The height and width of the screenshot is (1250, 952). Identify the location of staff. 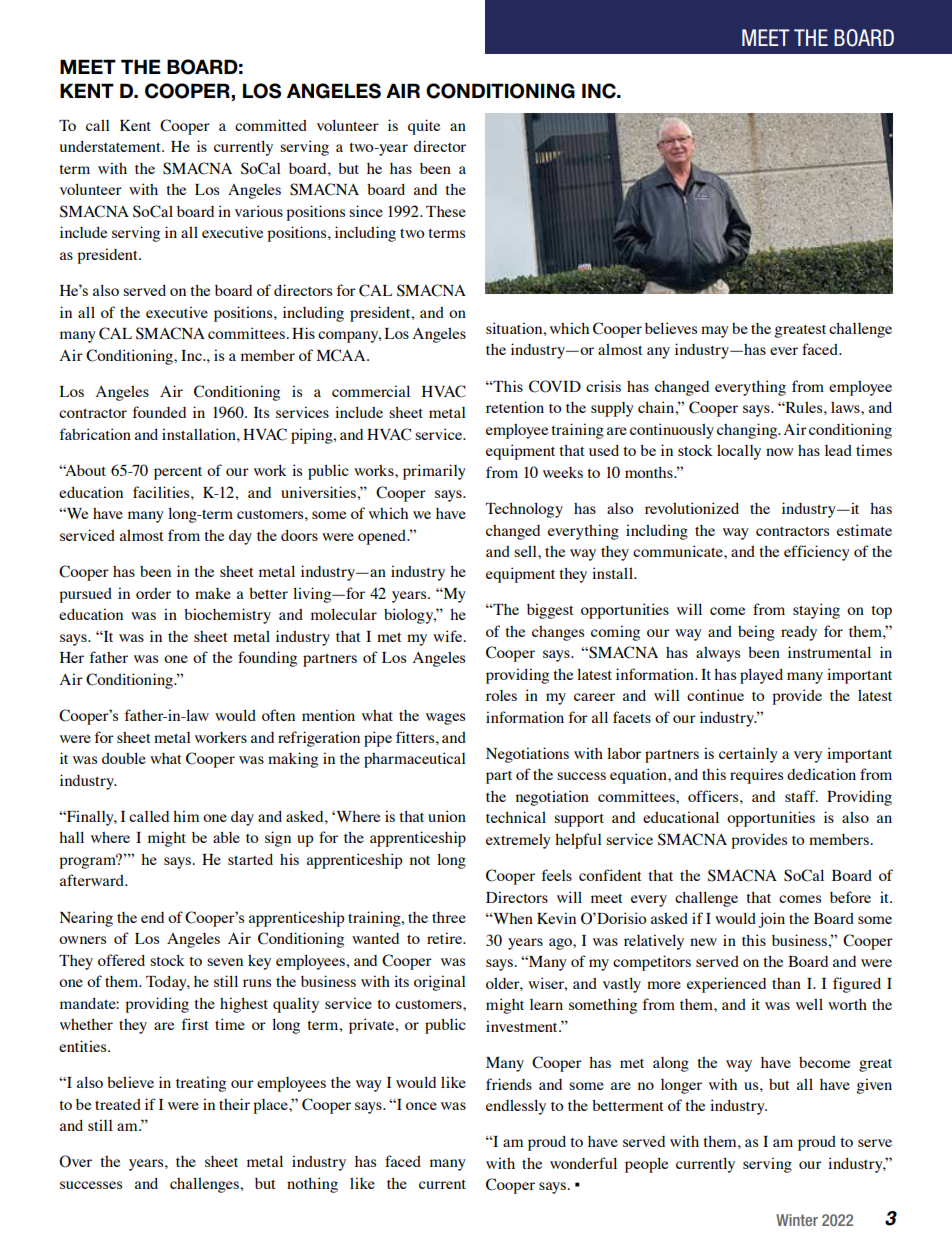
(801, 796).
